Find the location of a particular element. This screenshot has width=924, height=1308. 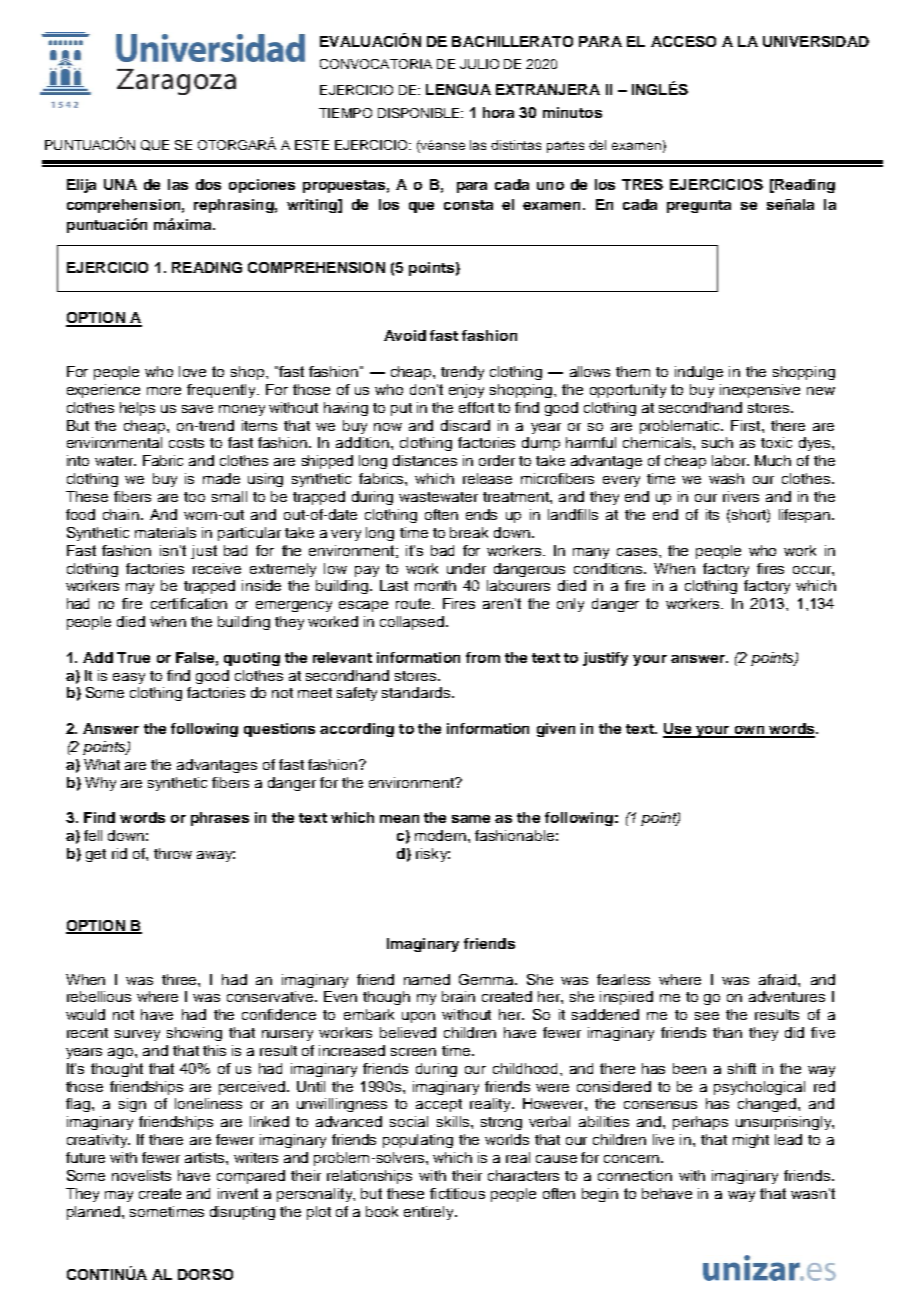

Avoid is located at coordinates (405, 335).
